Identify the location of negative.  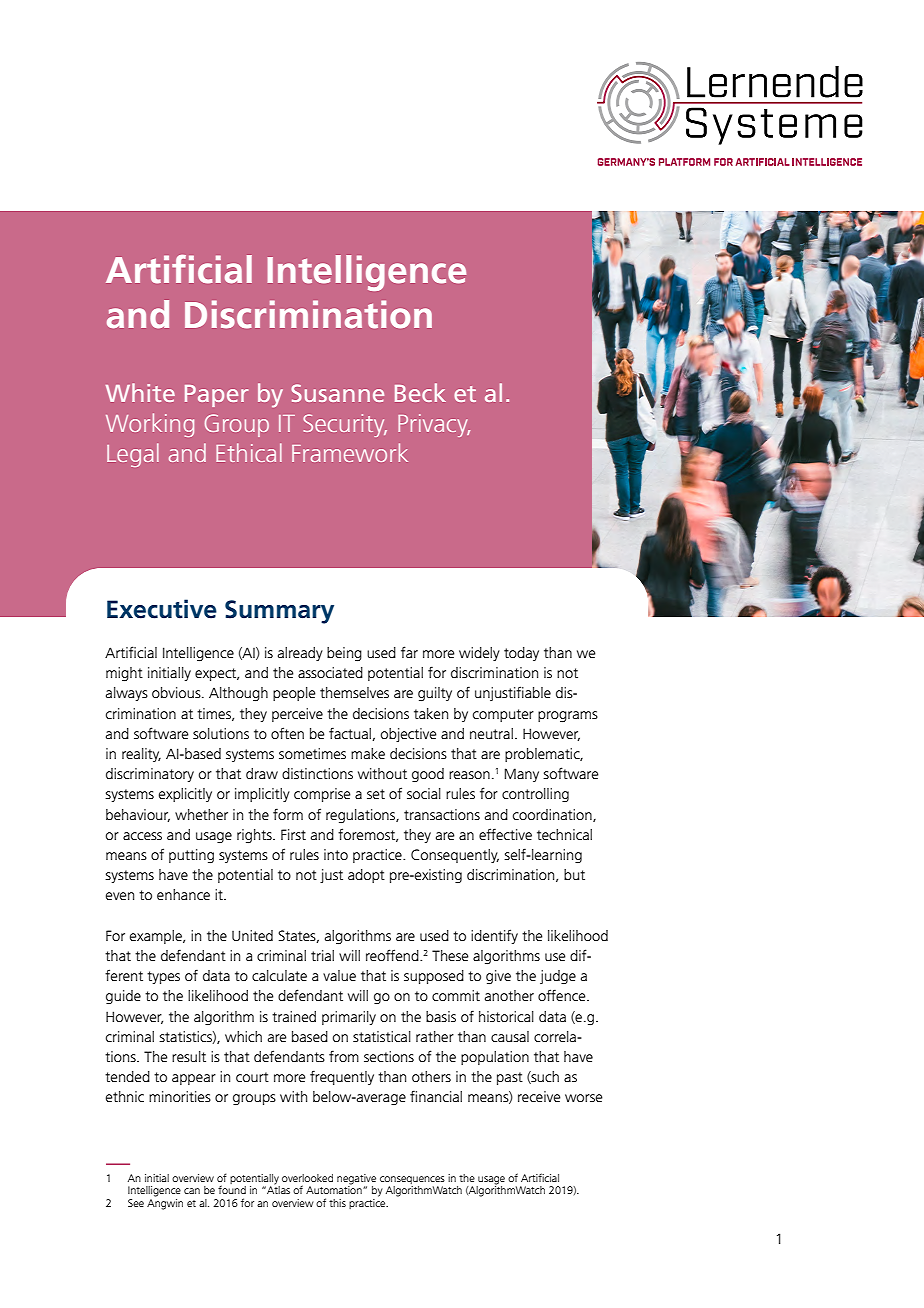
(356, 1180).
